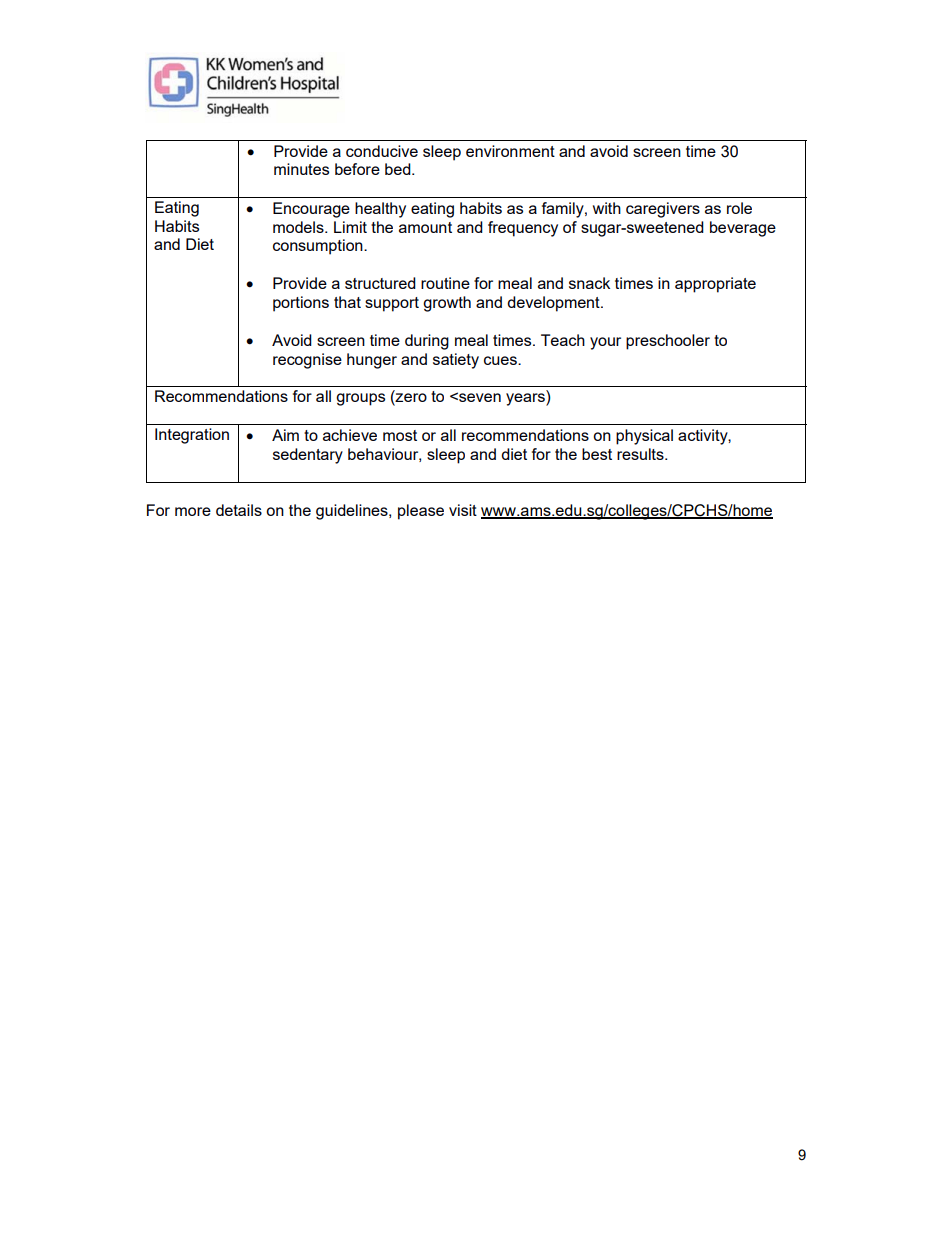  Describe the element at coordinates (715, 285) in the document. I see `appropriate` at that location.
